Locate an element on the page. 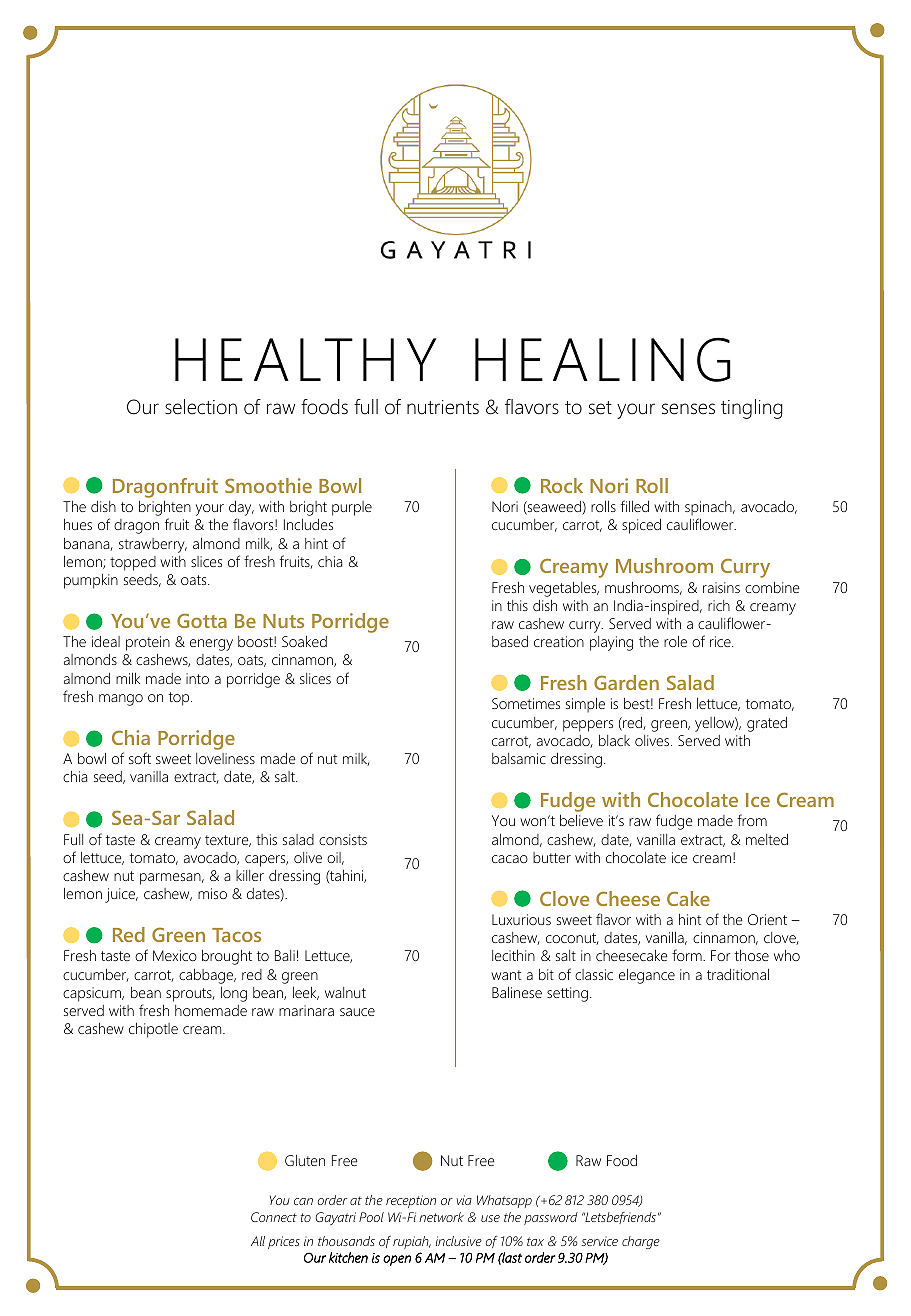 The image size is (911, 1316). senses is located at coordinates (688, 409).
